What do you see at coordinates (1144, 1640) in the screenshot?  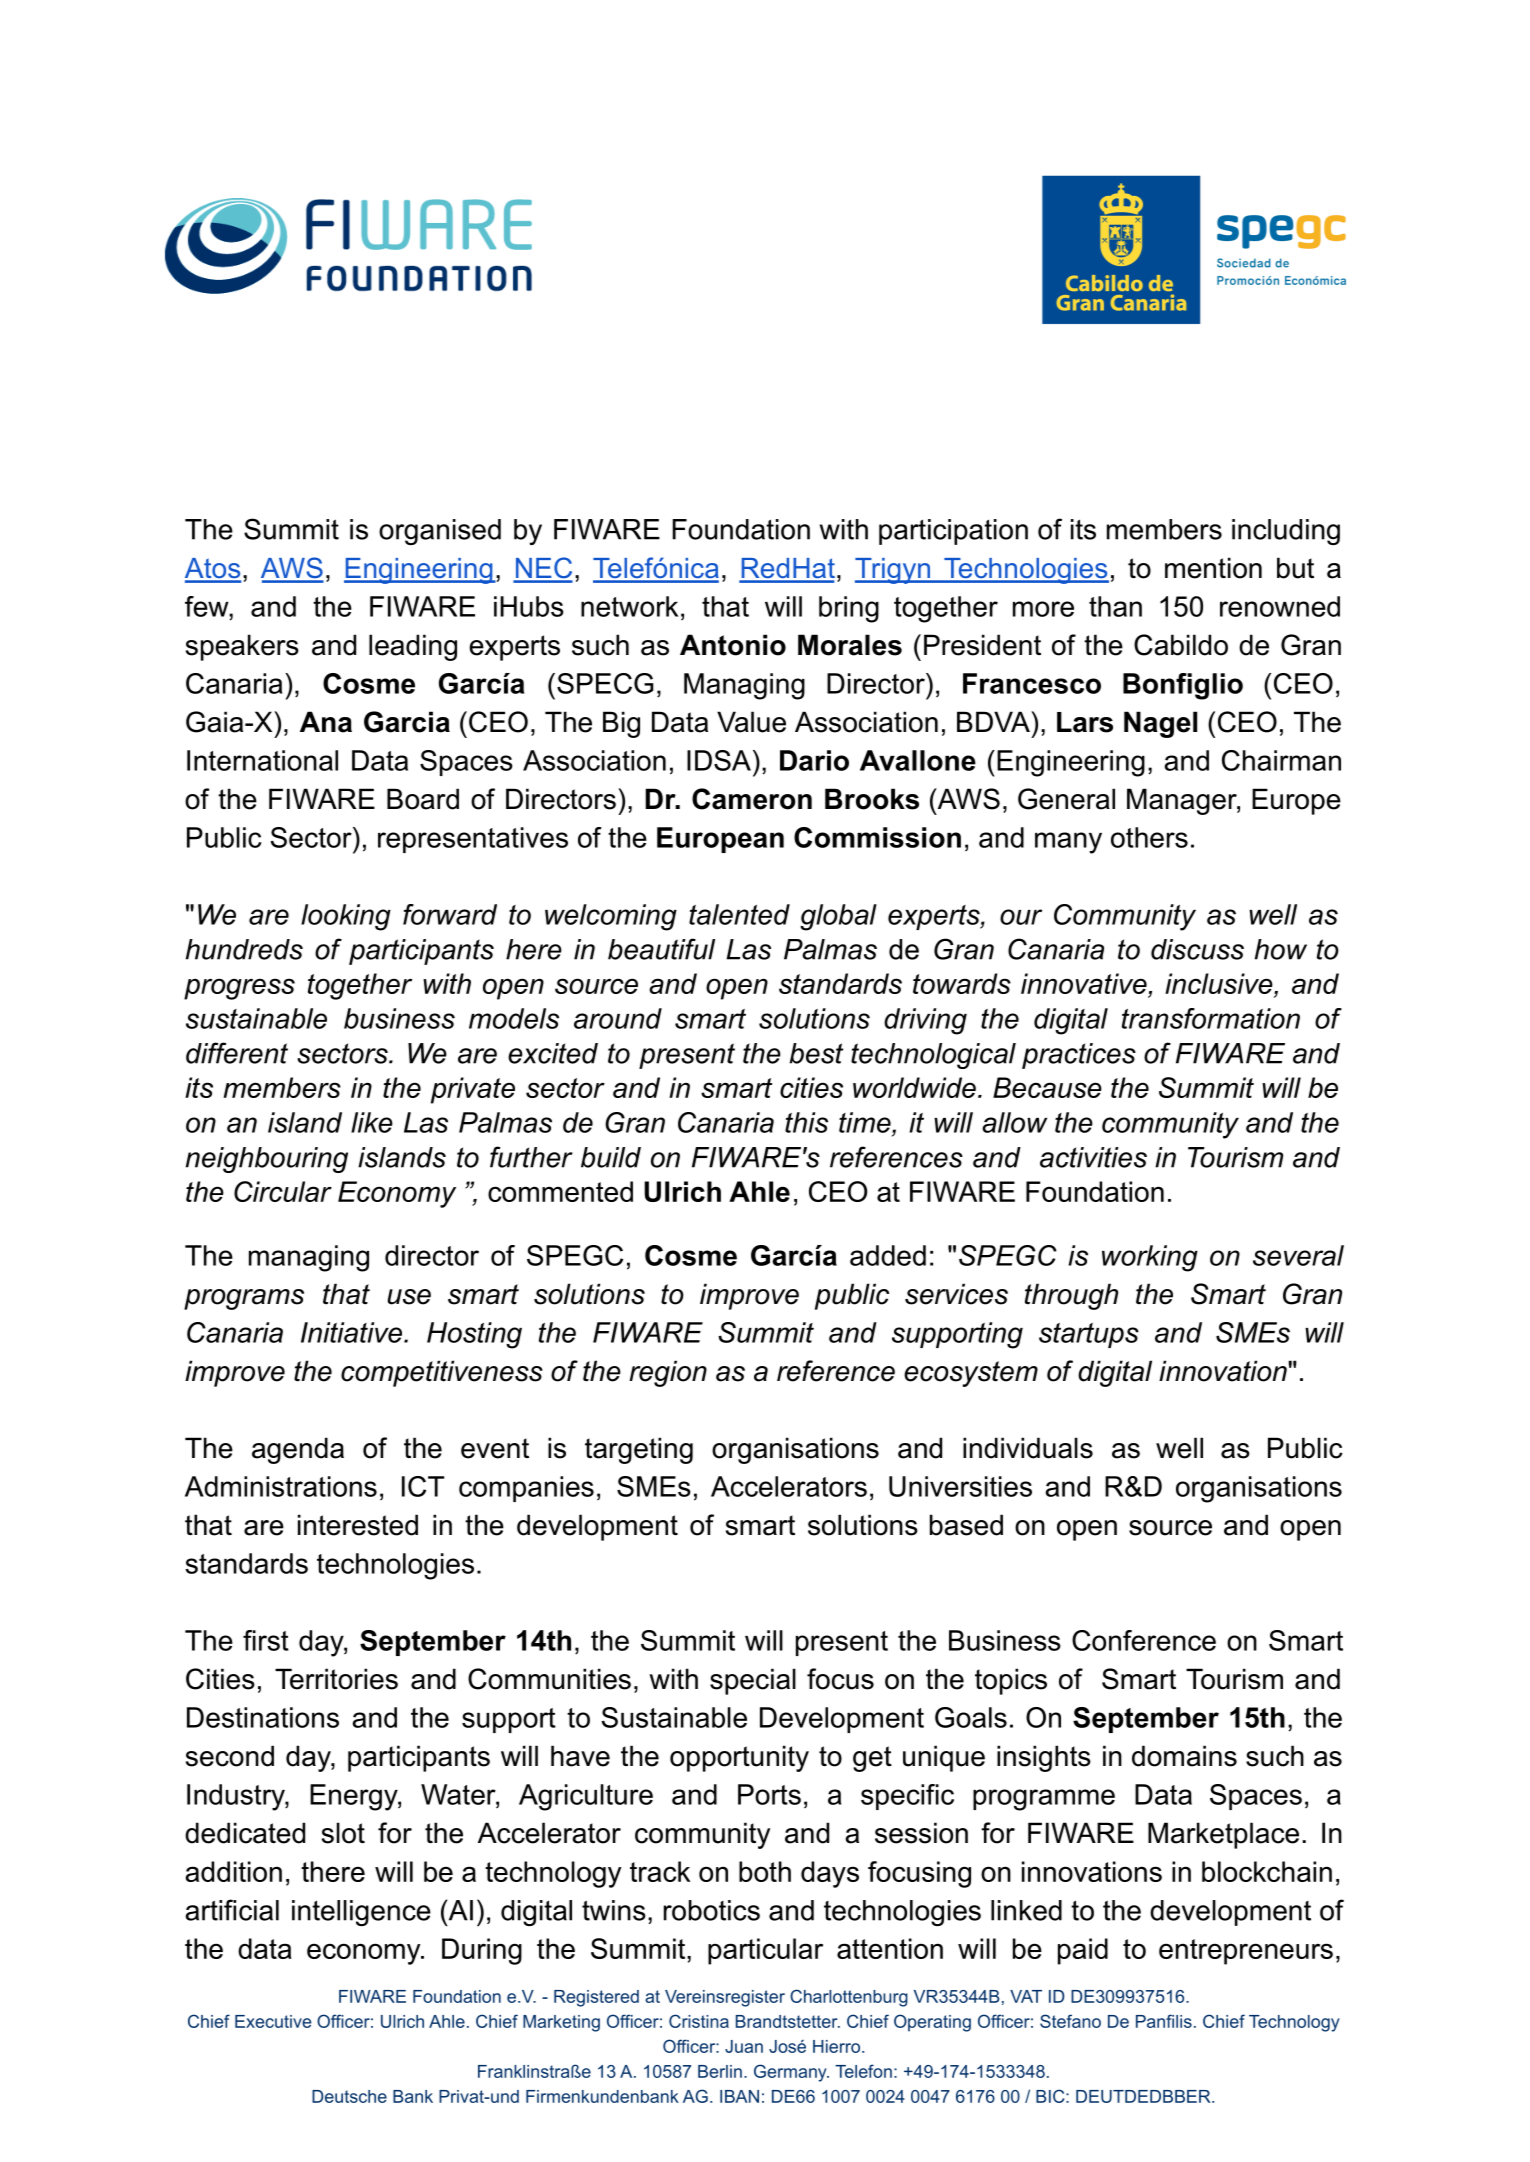 I see `Conference` at bounding box center [1144, 1640].
